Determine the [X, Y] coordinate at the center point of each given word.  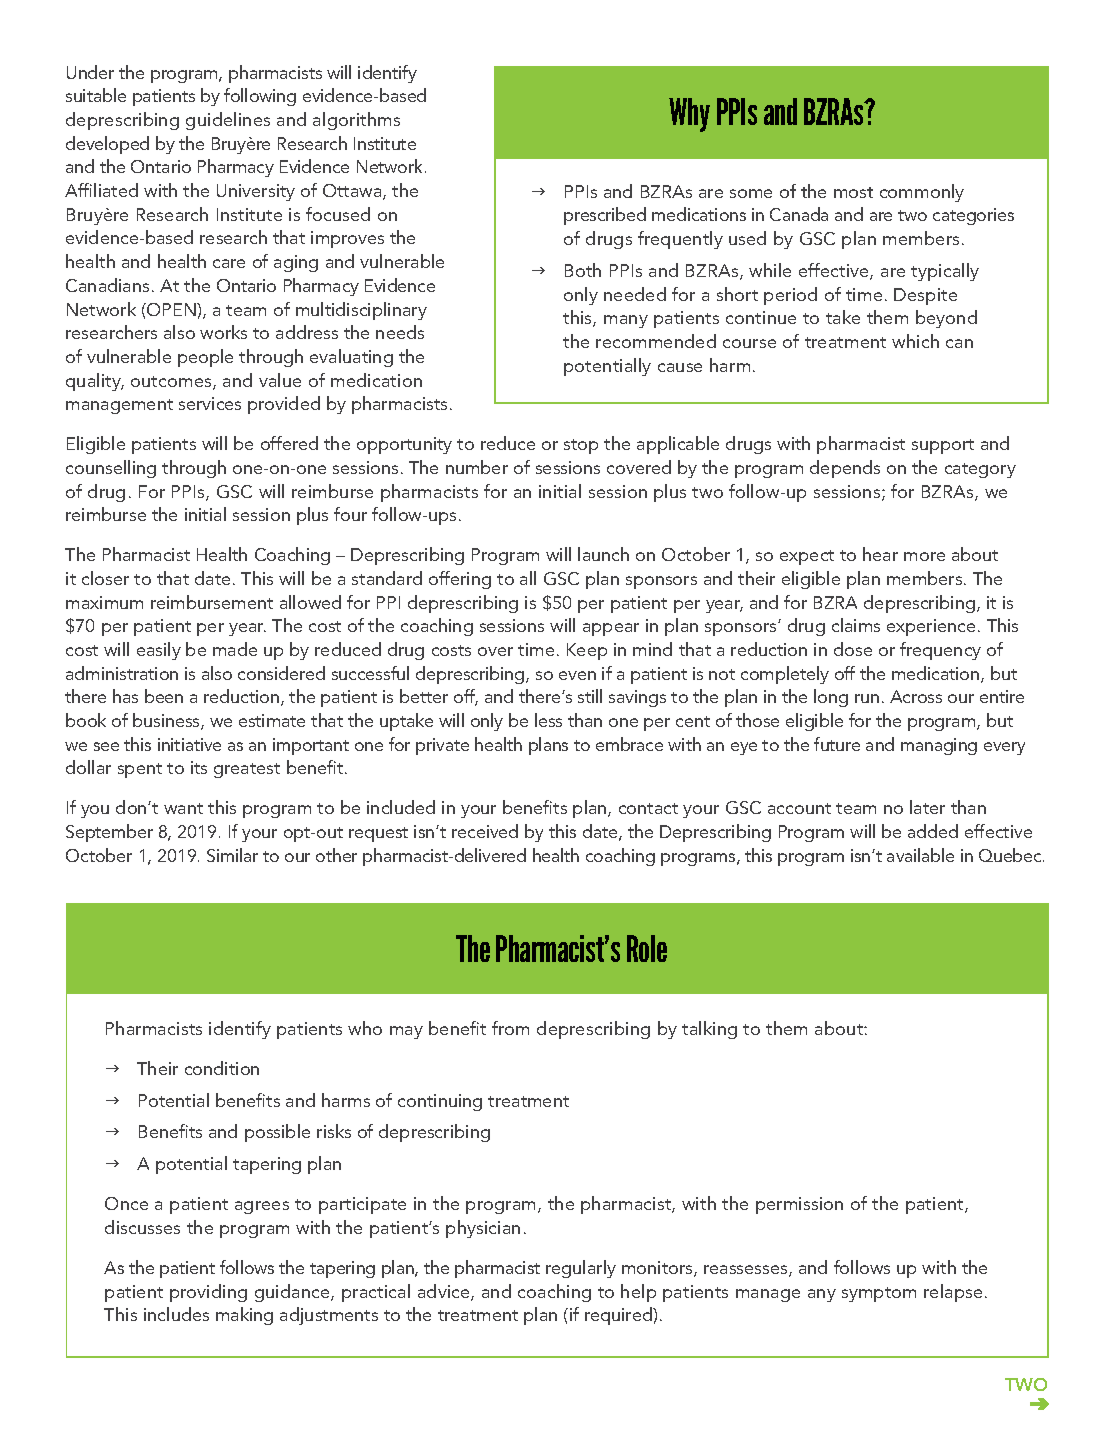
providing [208, 1293]
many [626, 321]
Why [689, 115]
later [927, 807]
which [915, 341]
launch [603, 554]
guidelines [228, 121]
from [510, 1028]
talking [709, 1030]
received [485, 831]
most [853, 192]
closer [105, 578]
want [183, 808]
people [205, 358]
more [924, 556]
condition [222, 1068]
